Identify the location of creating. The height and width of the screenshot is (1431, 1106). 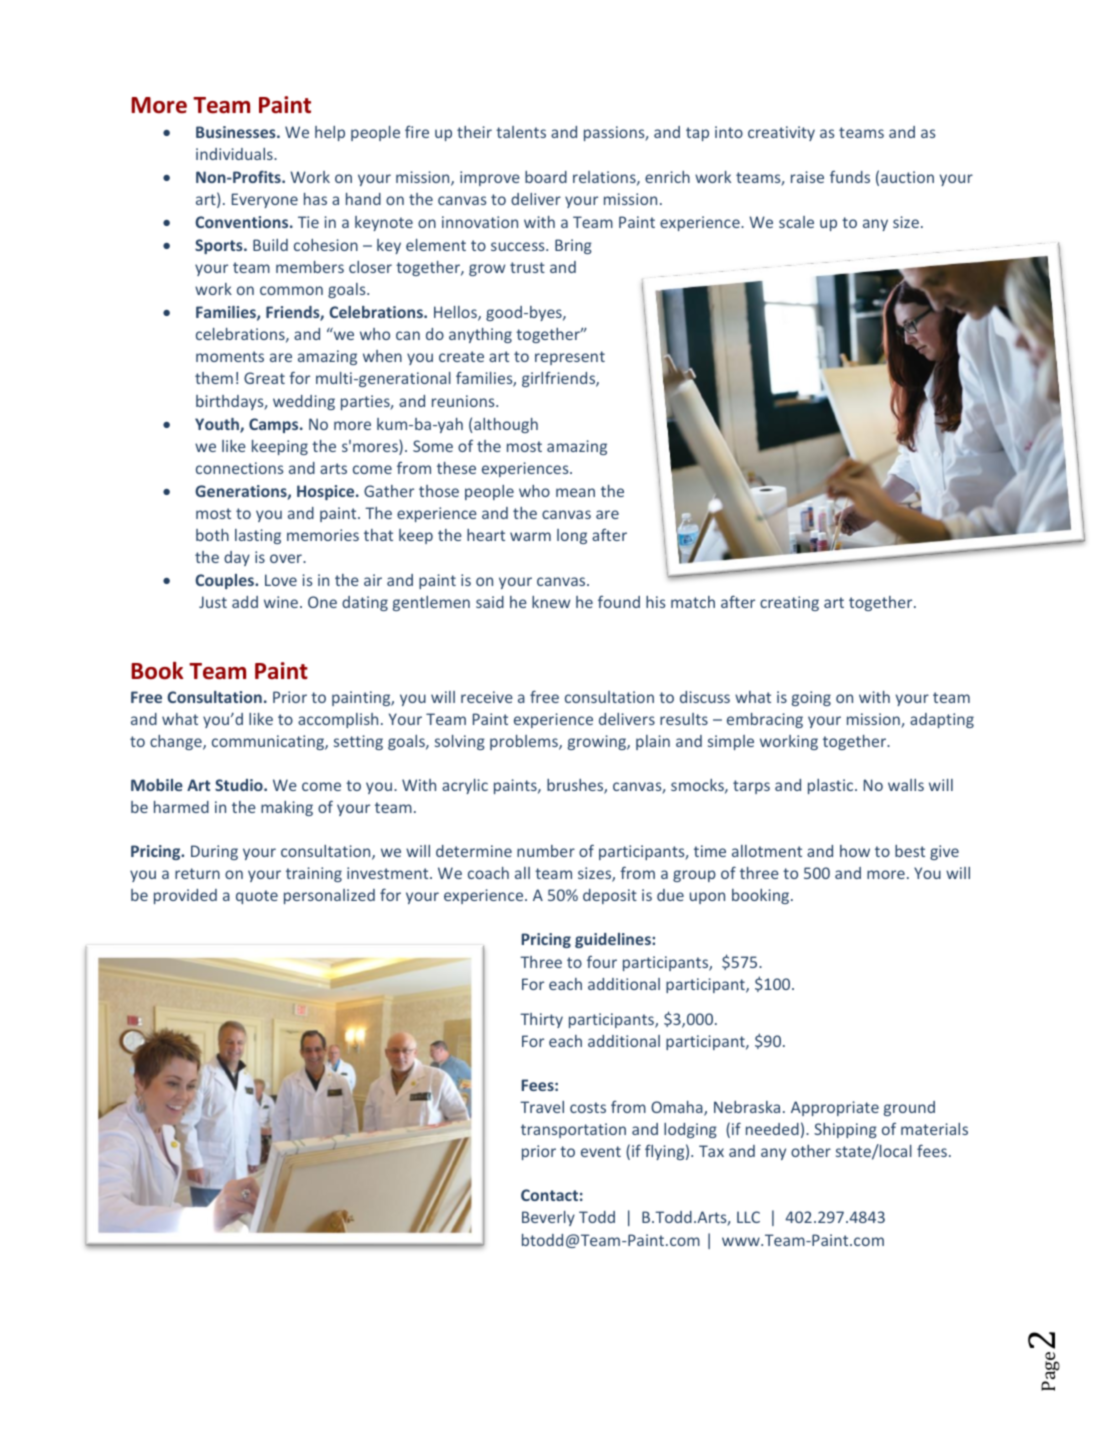
(789, 603).
